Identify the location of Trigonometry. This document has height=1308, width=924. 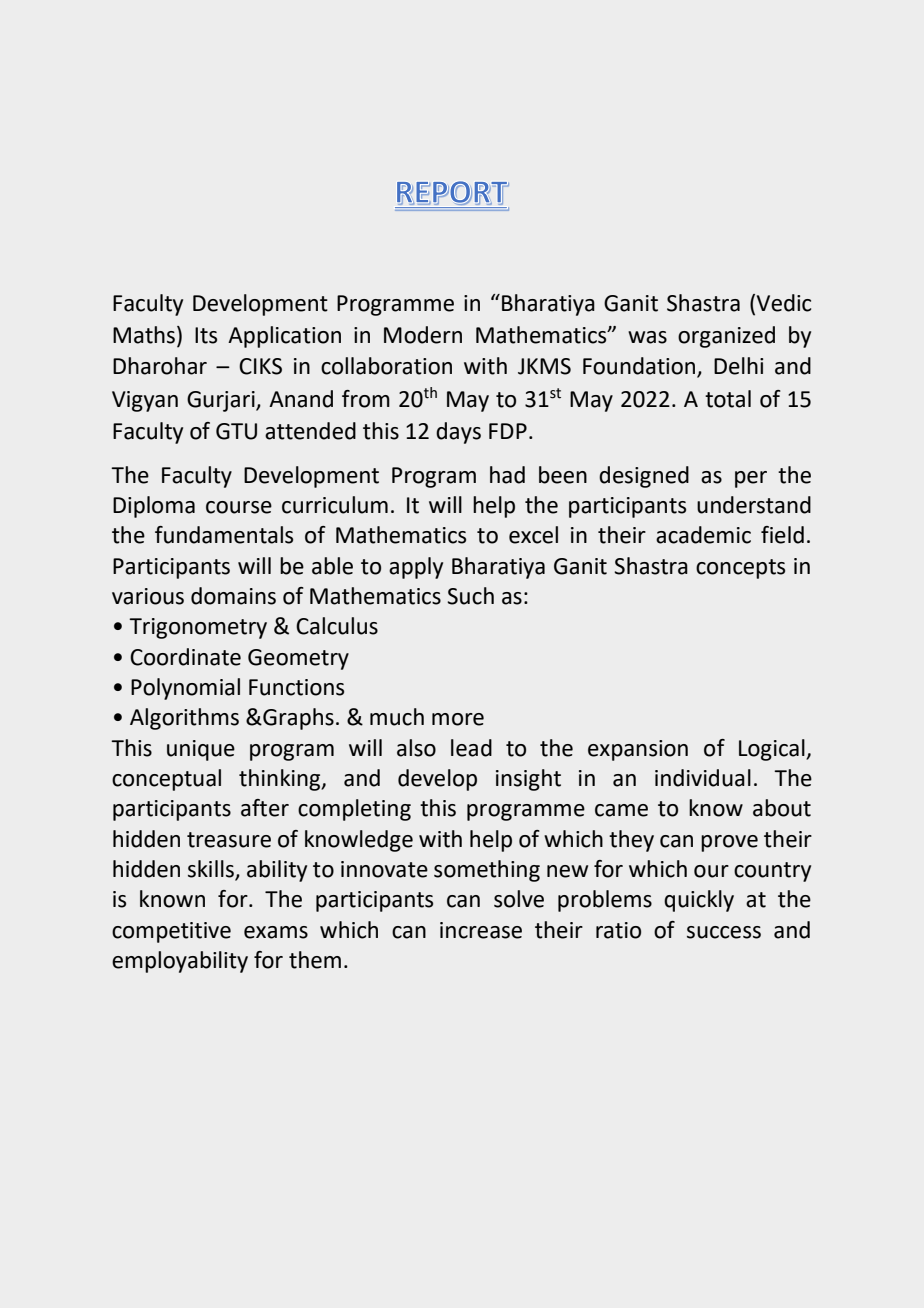
(198, 628).
